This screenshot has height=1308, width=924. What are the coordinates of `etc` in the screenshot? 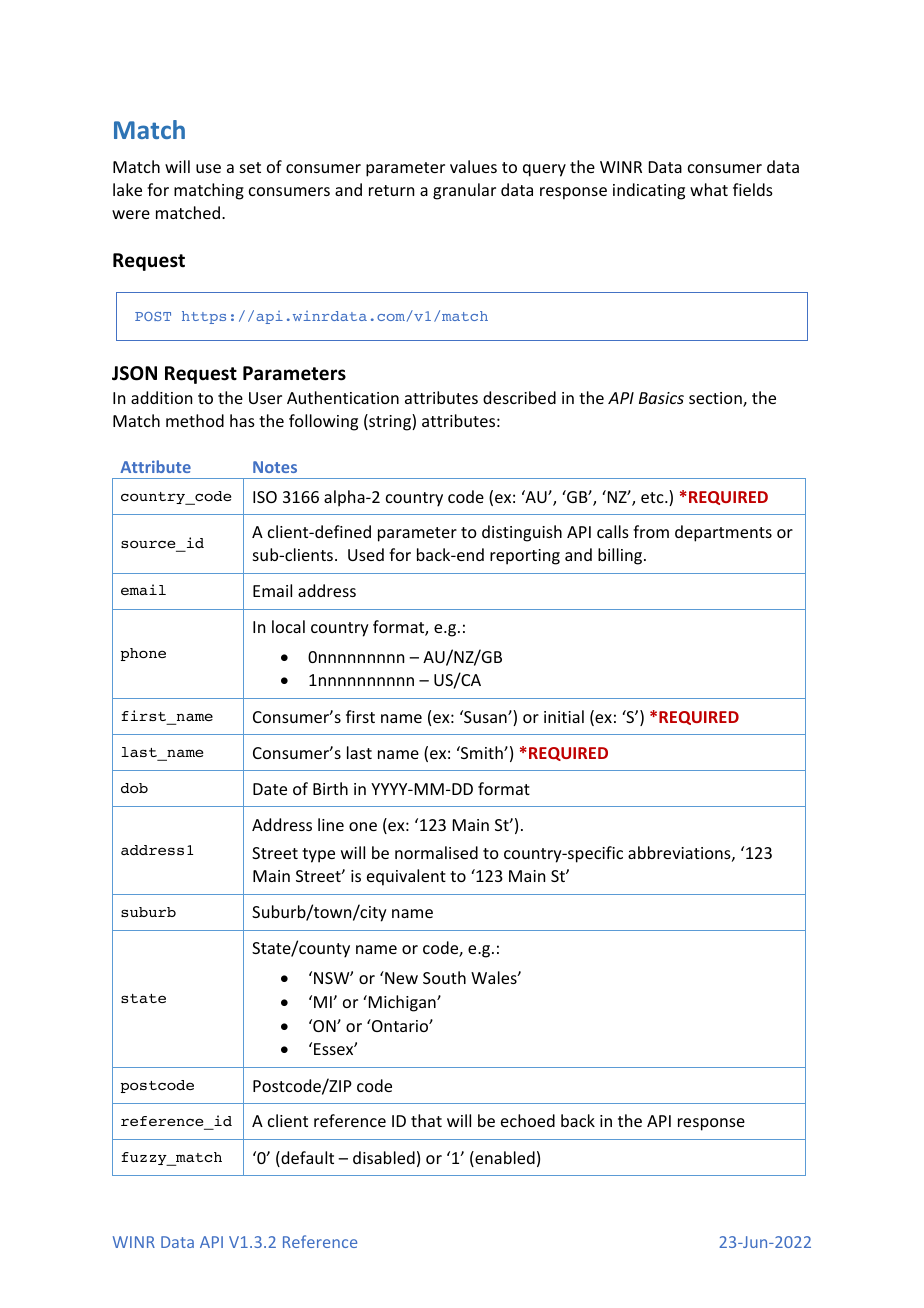 It's located at (653, 497).
